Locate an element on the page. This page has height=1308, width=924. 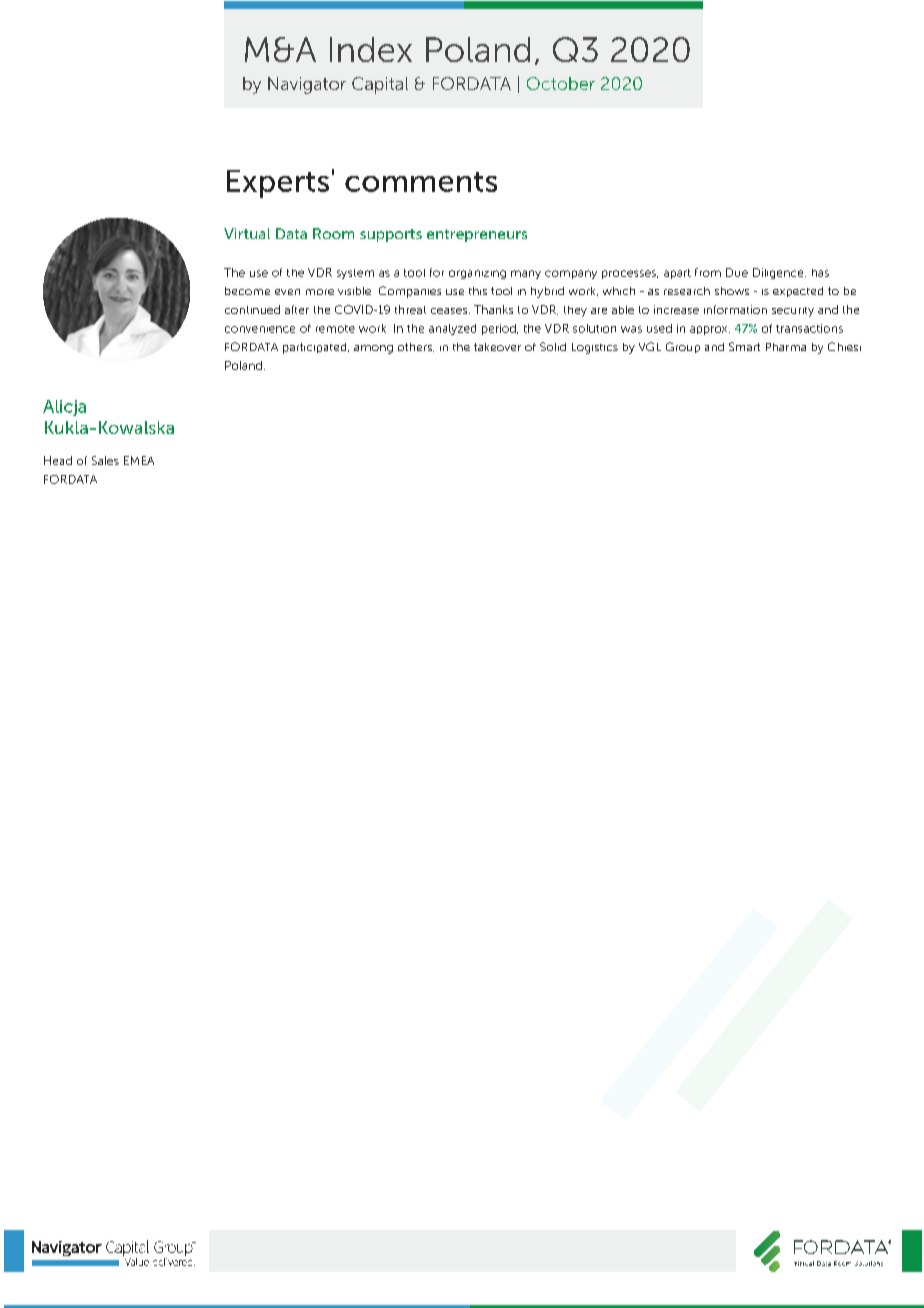
among is located at coordinates (373, 349).
